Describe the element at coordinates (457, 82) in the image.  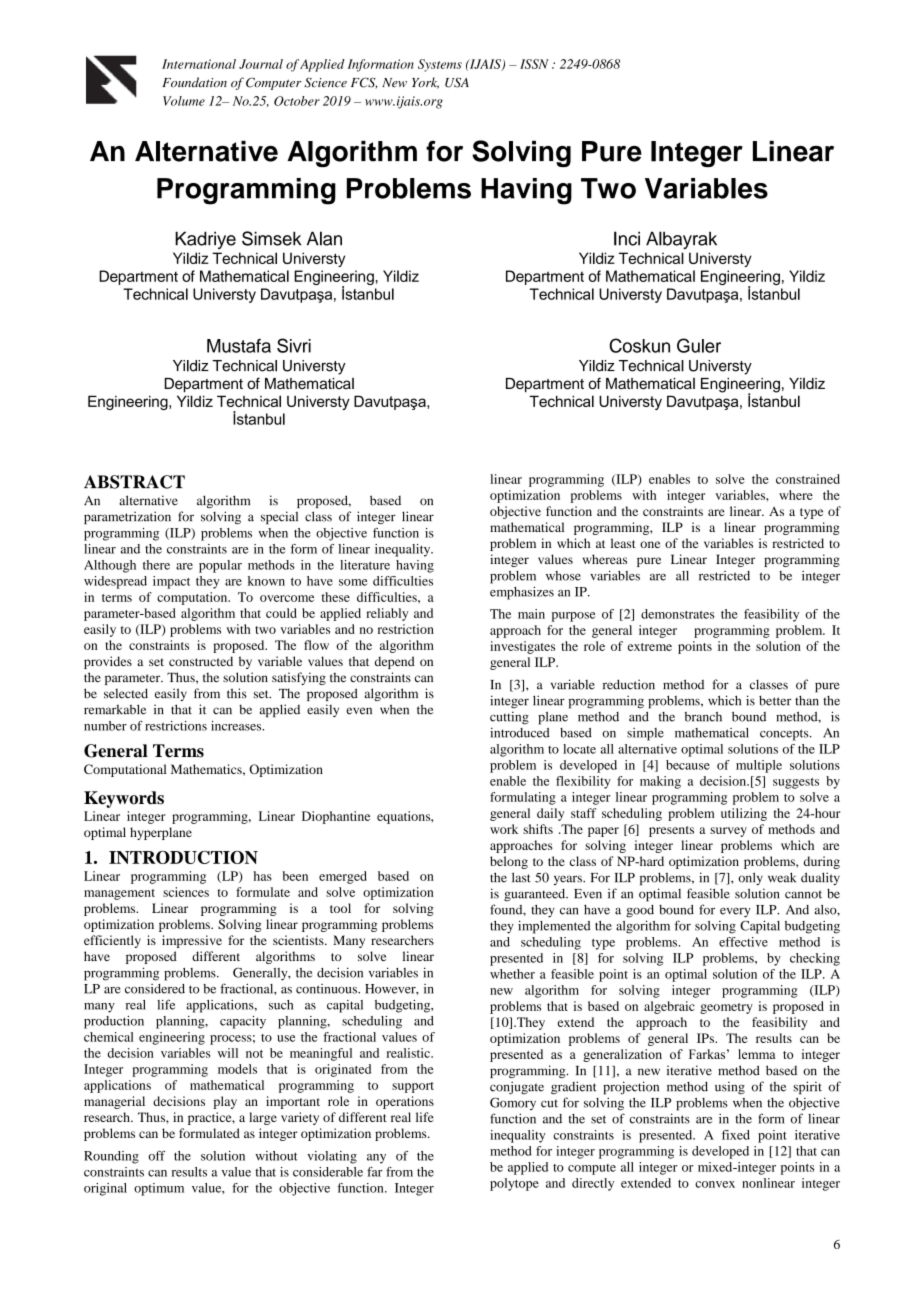
I see `USA` at that location.
